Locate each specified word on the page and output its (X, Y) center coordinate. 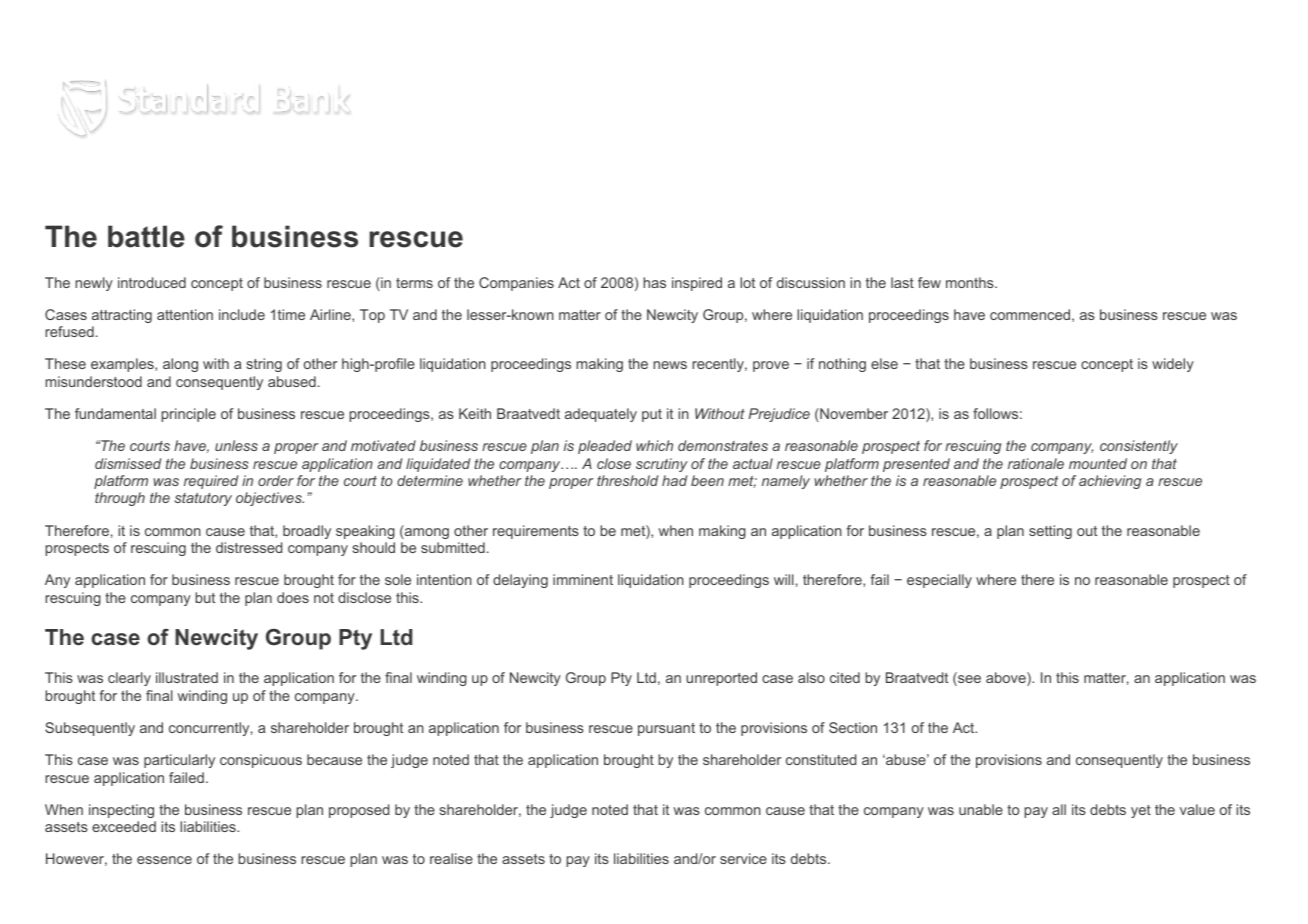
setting (1050, 532)
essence (164, 860)
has (654, 282)
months (971, 282)
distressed (249, 547)
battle (146, 236)
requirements (536, 532)
